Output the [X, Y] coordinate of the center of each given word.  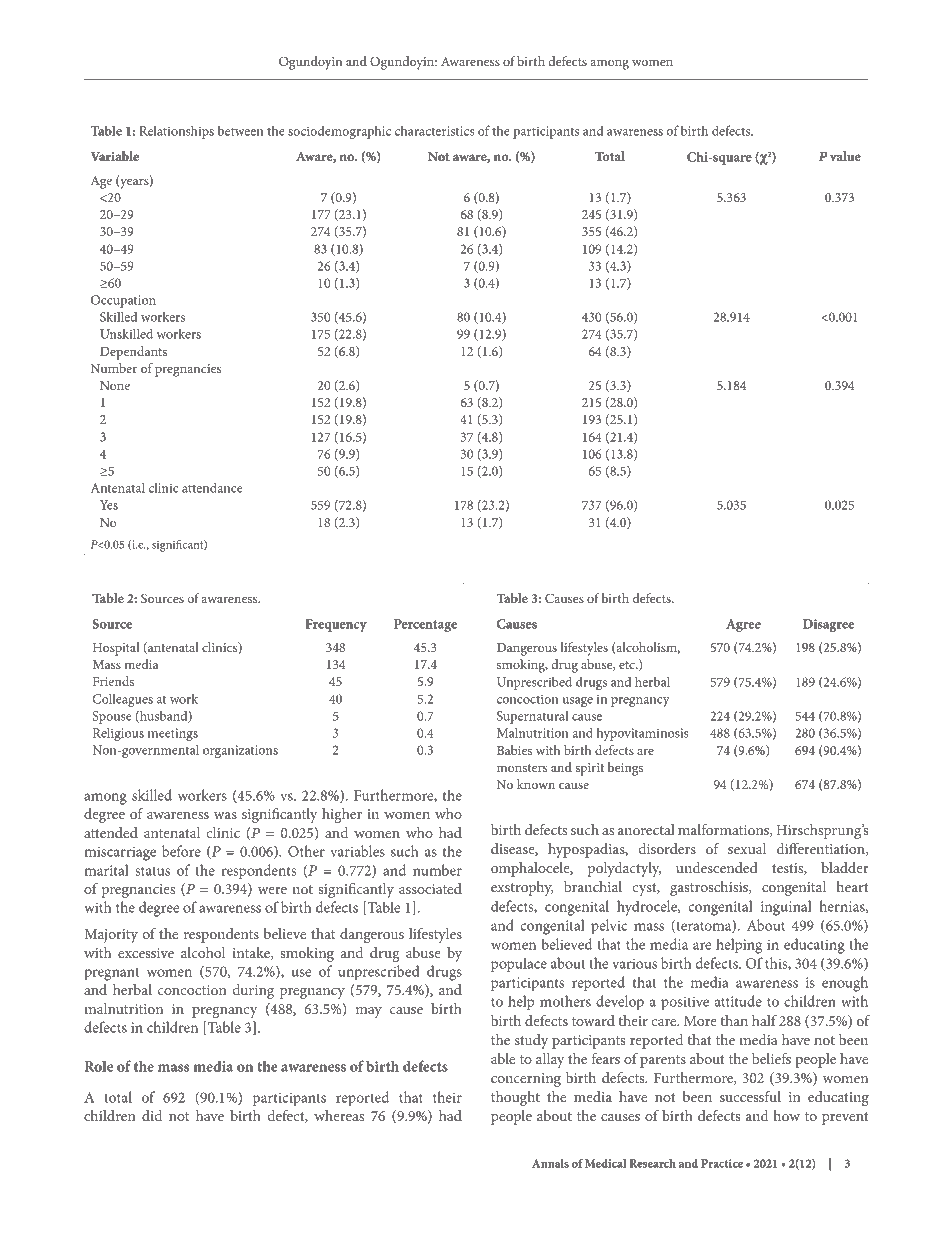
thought [515, 1098]
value [845, 156]
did [152, 1115]
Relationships [176, 132]
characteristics [434, 130]
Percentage [425, 625]
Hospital [116, 649]
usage [577, 702]
